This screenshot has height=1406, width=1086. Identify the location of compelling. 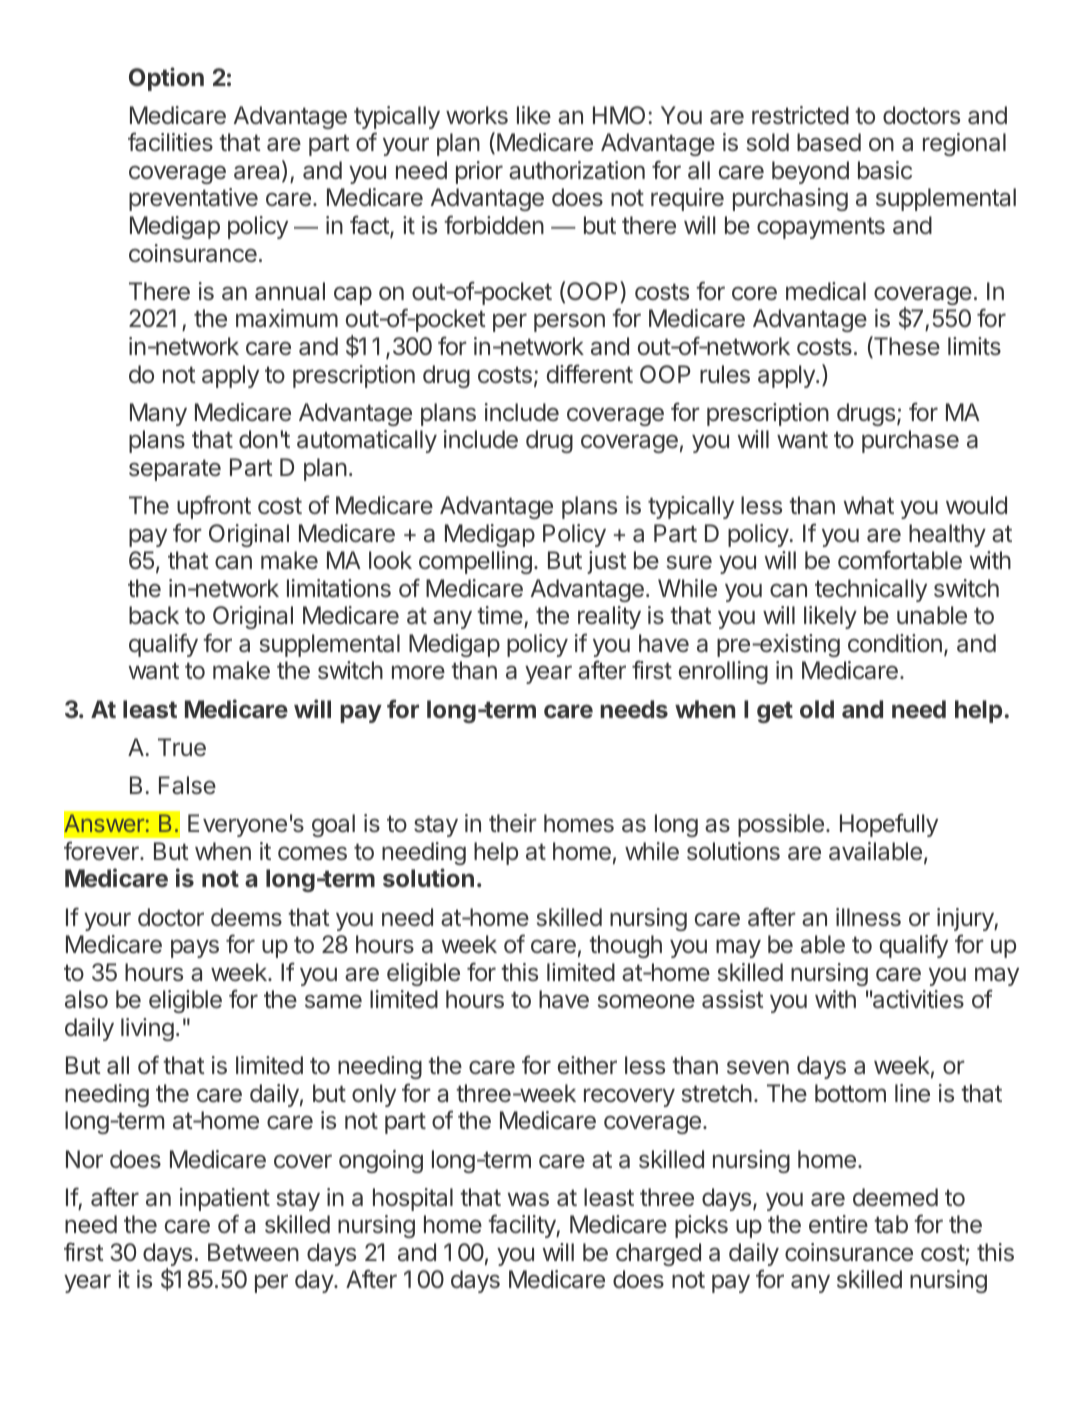
(475, 562).
